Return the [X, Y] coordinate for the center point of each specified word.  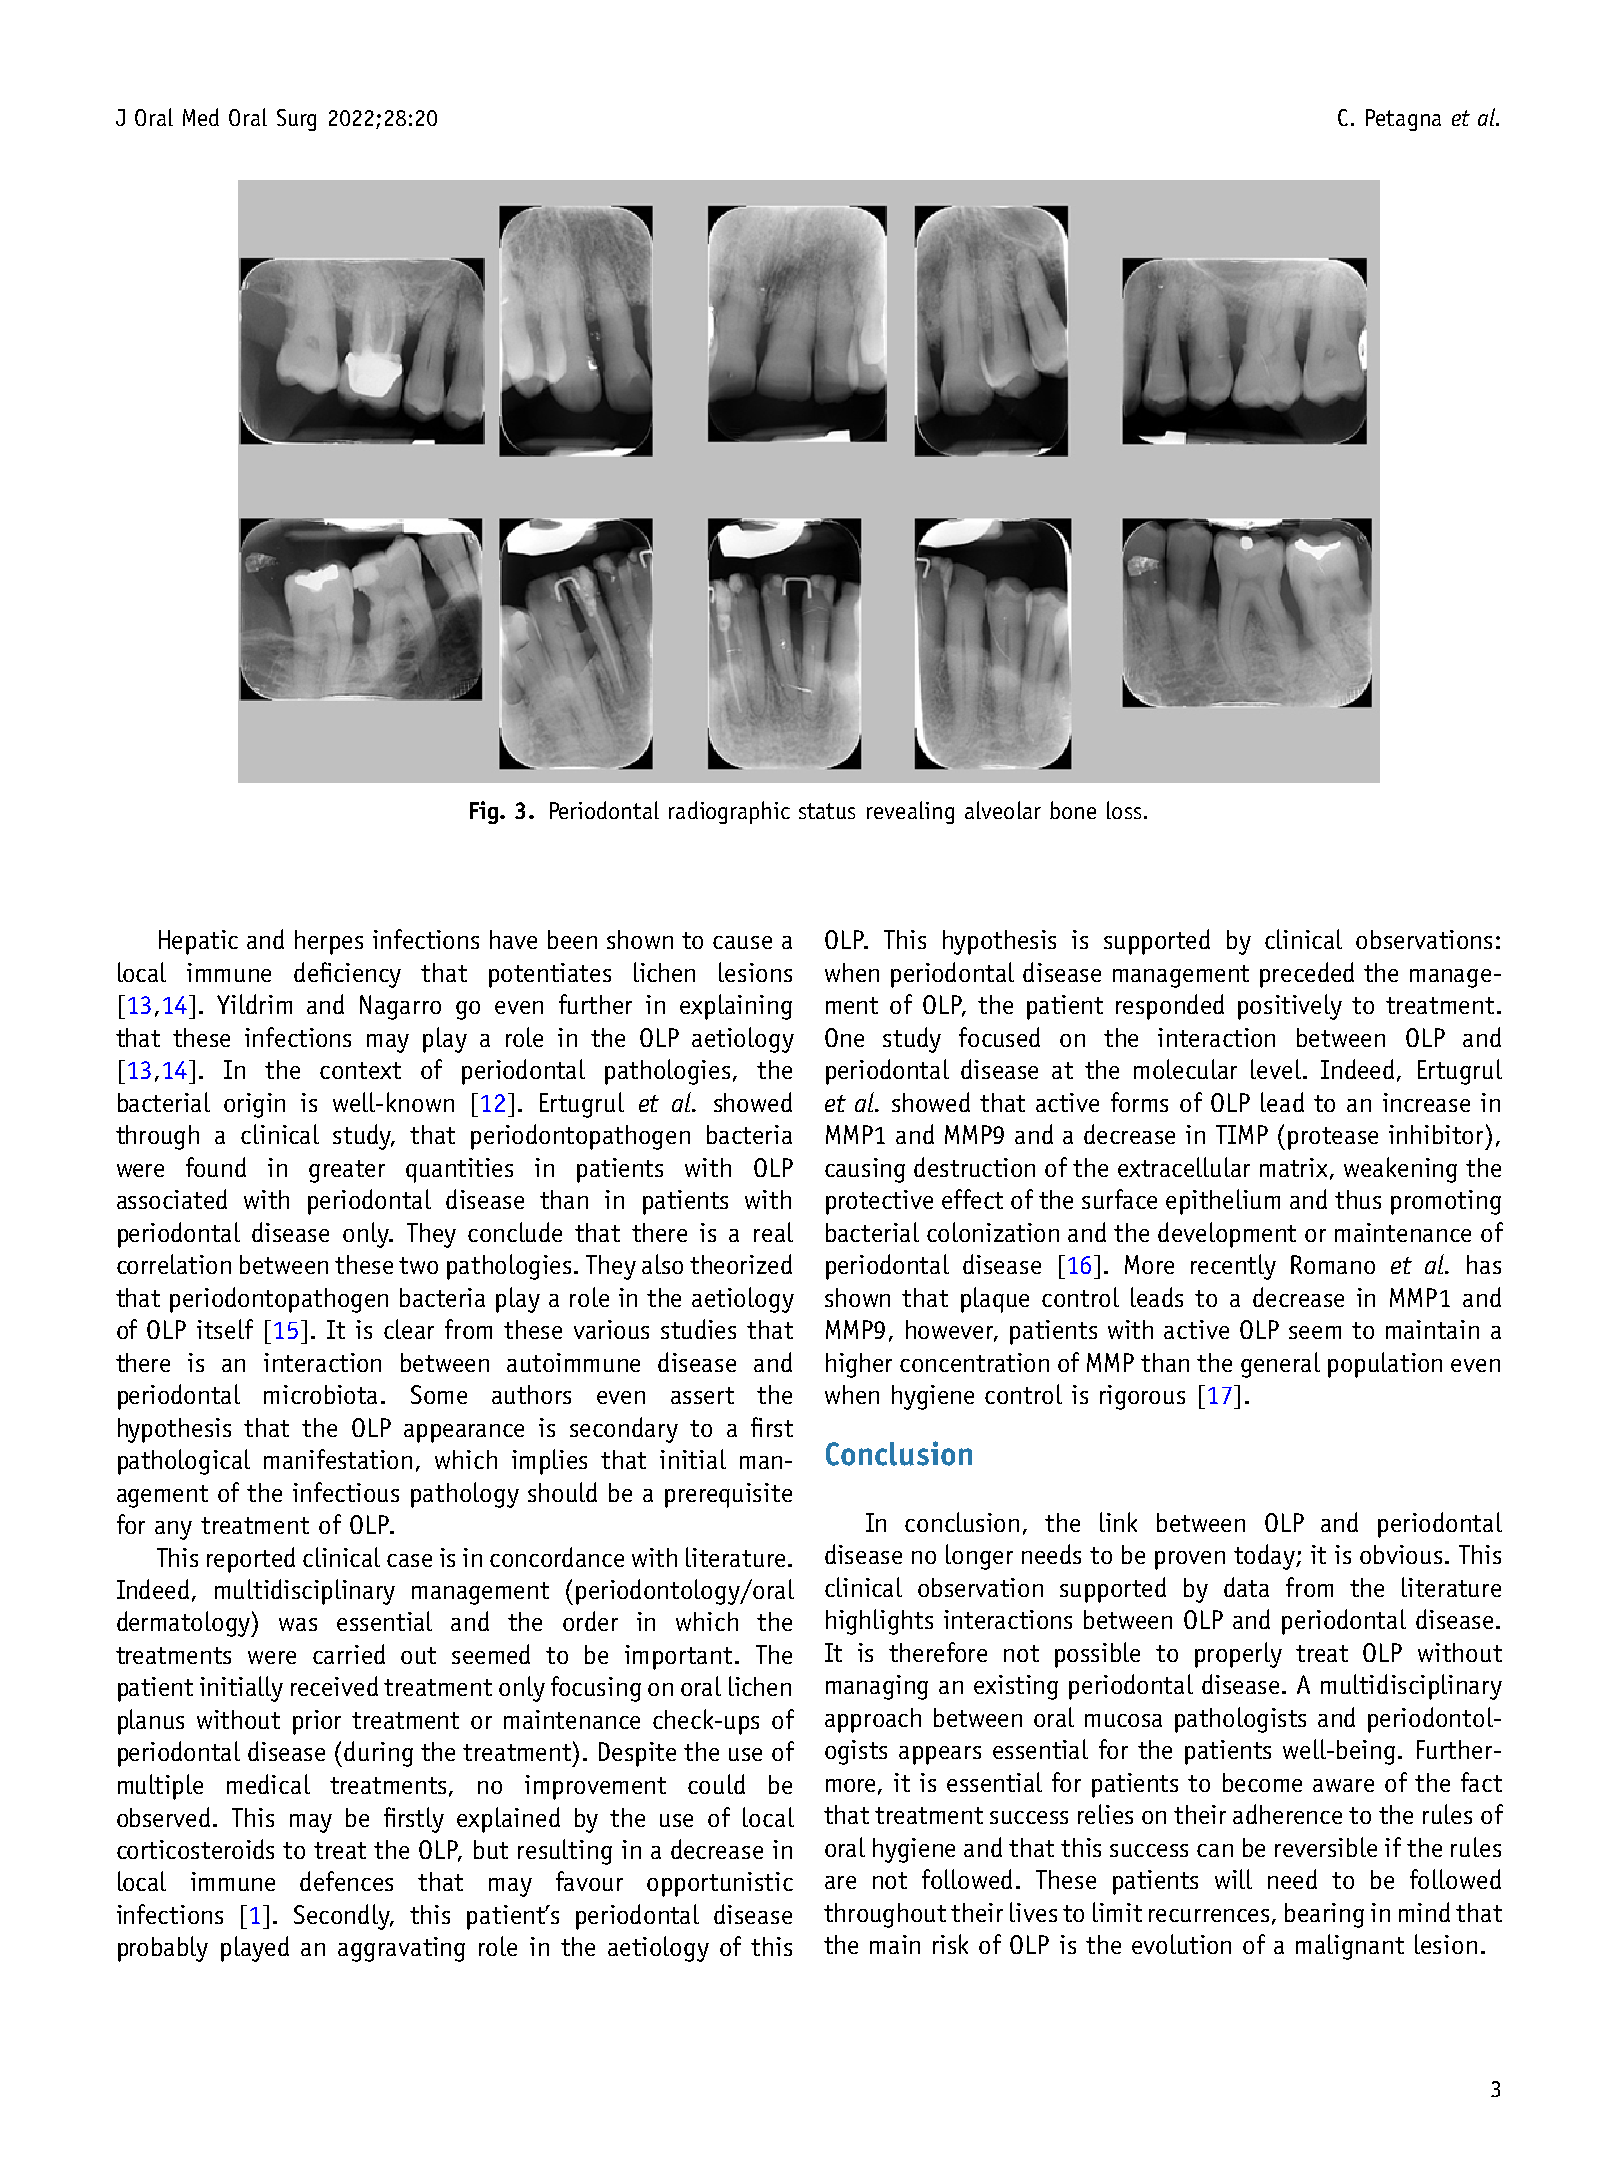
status [827, 811]
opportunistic [720, 1884]
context [360, 1070]
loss [1124, 810]
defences [346, 1881]
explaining [736, 1007]
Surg [296, 120]
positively [1290, 1007]
